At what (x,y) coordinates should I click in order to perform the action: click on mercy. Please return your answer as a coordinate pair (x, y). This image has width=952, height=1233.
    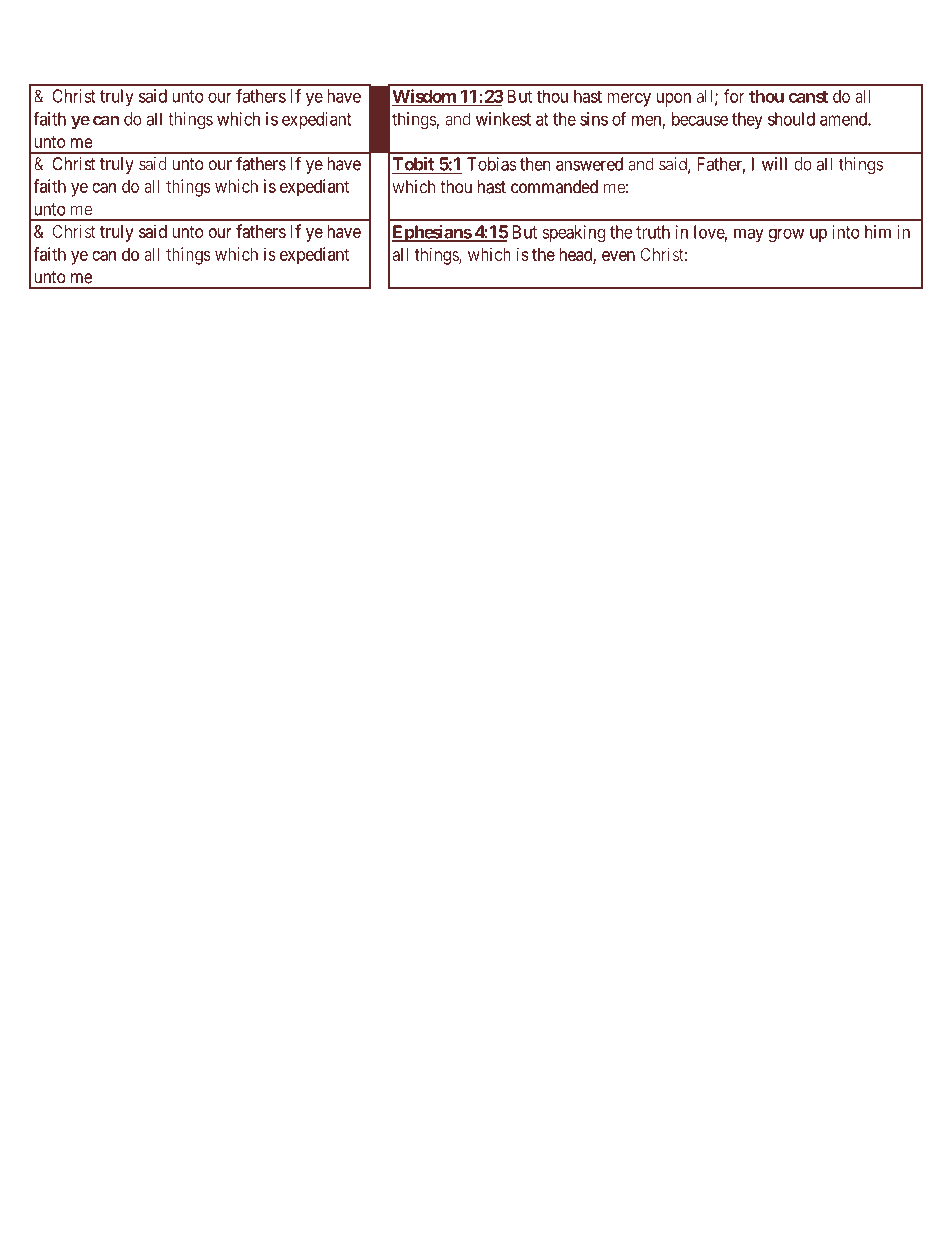
    Looking at the image, I should click on (629, 100).
